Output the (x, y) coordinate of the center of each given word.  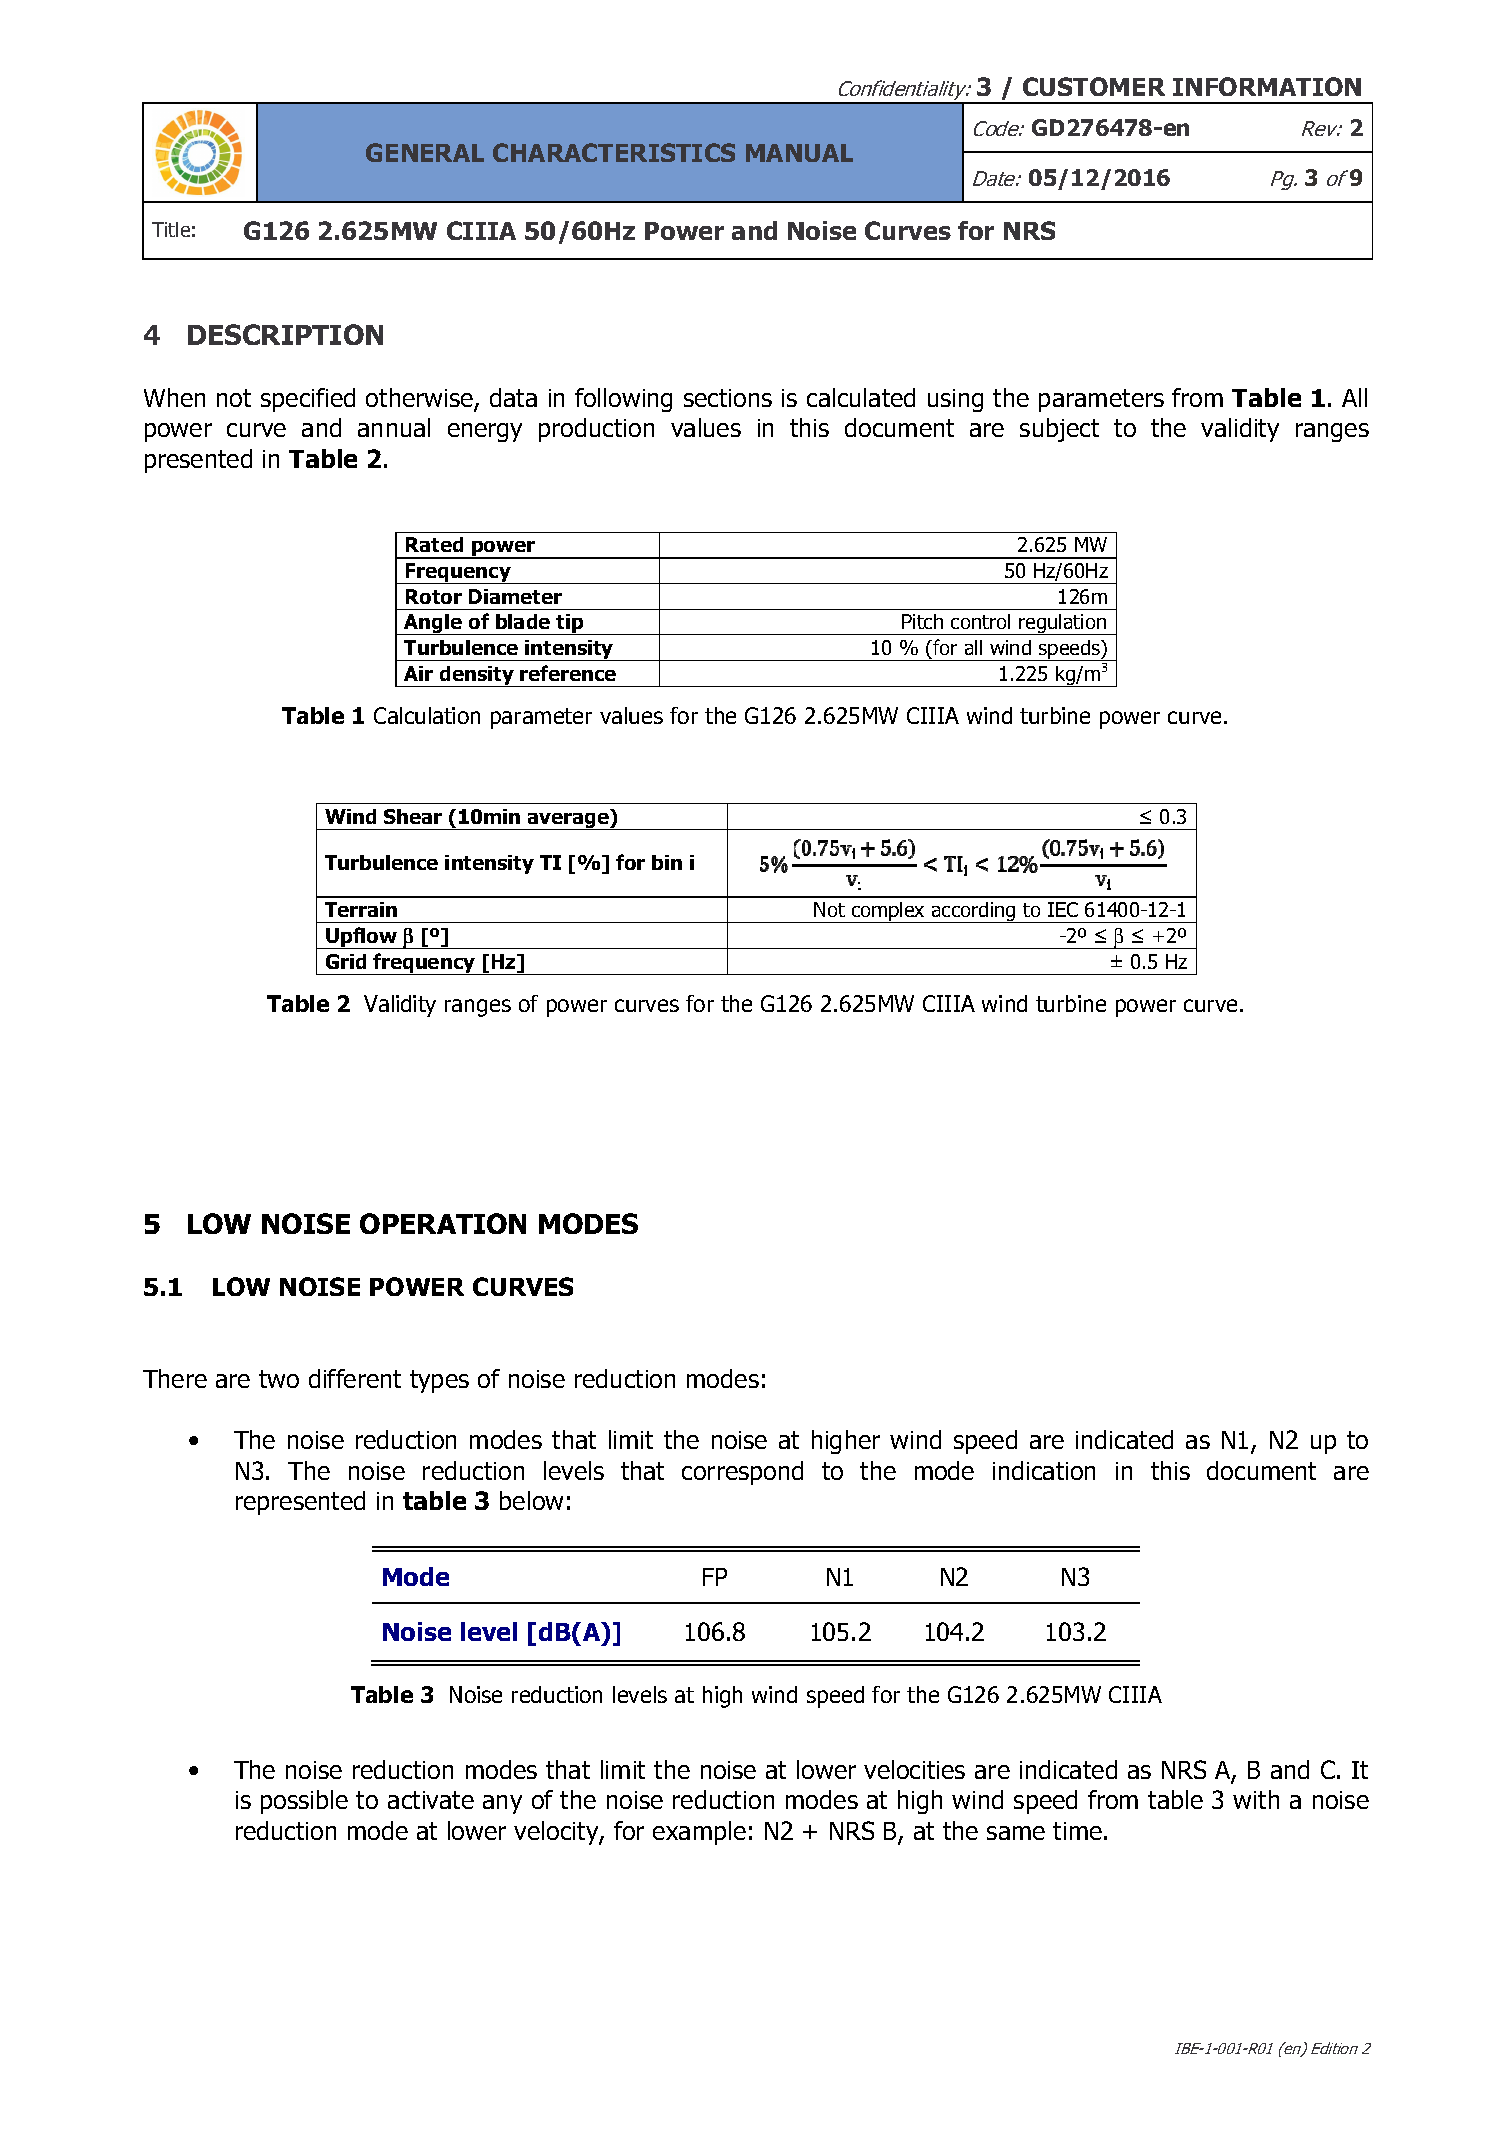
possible (304, 1802)
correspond (742, 1473)
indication (1044, 1470)
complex (888, 912)
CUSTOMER (1094, 86)
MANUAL (799, 153)
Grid (346, 961)
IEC (1063, 909)
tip (570, 624)
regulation (1063, 624)
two (279, 1379)
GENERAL (425, 152)
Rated (434, 544)
